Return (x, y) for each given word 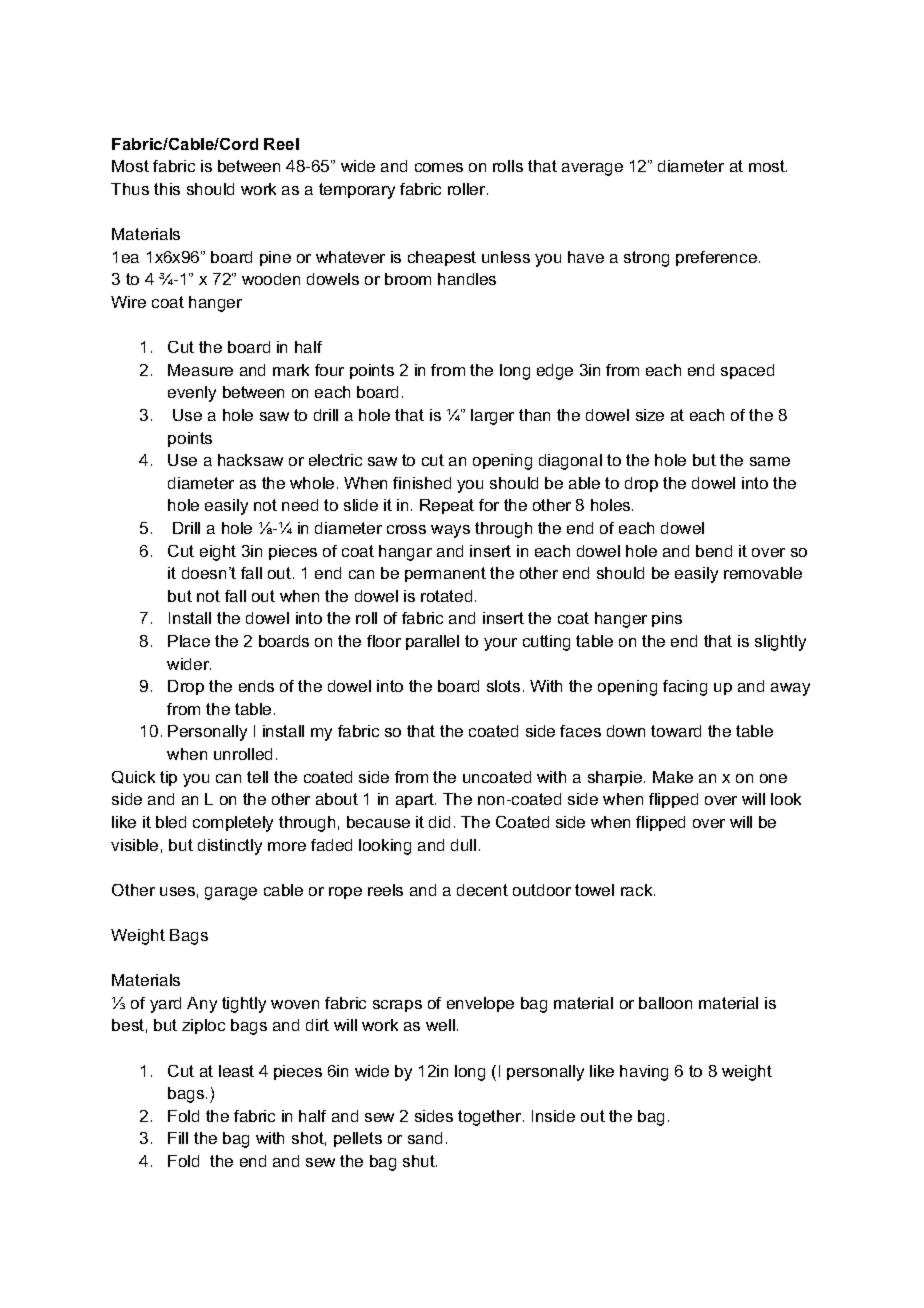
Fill (178, 1138)
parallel (432, 642)
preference (716, 258)
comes (439, 167)
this (167, 189)
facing (685, 688)
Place (189, 641)
